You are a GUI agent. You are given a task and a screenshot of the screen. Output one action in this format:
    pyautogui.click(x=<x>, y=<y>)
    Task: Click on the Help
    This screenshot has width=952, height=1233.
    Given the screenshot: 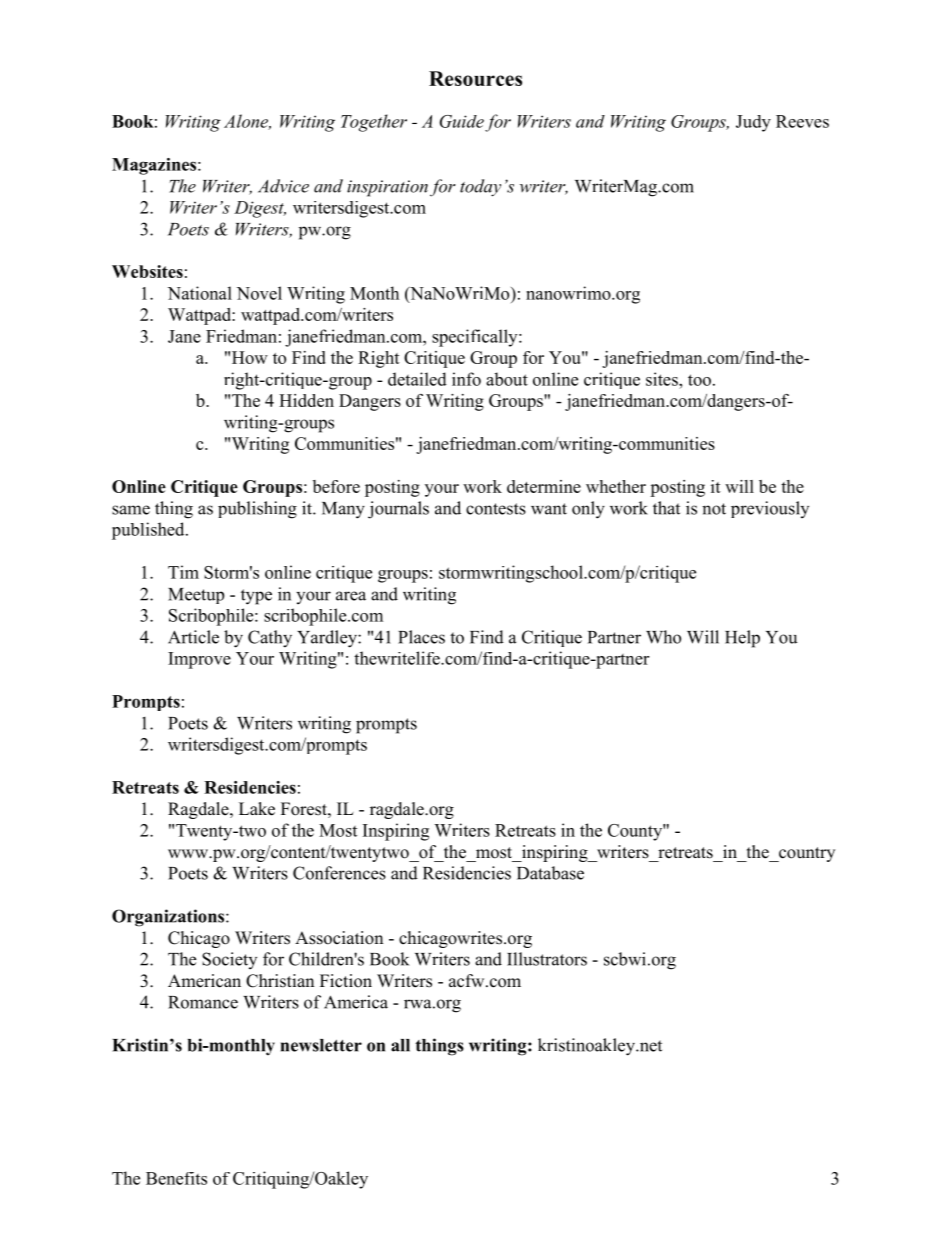 What is the action you would take?
    pyautogui.click(x=742, y=639)
